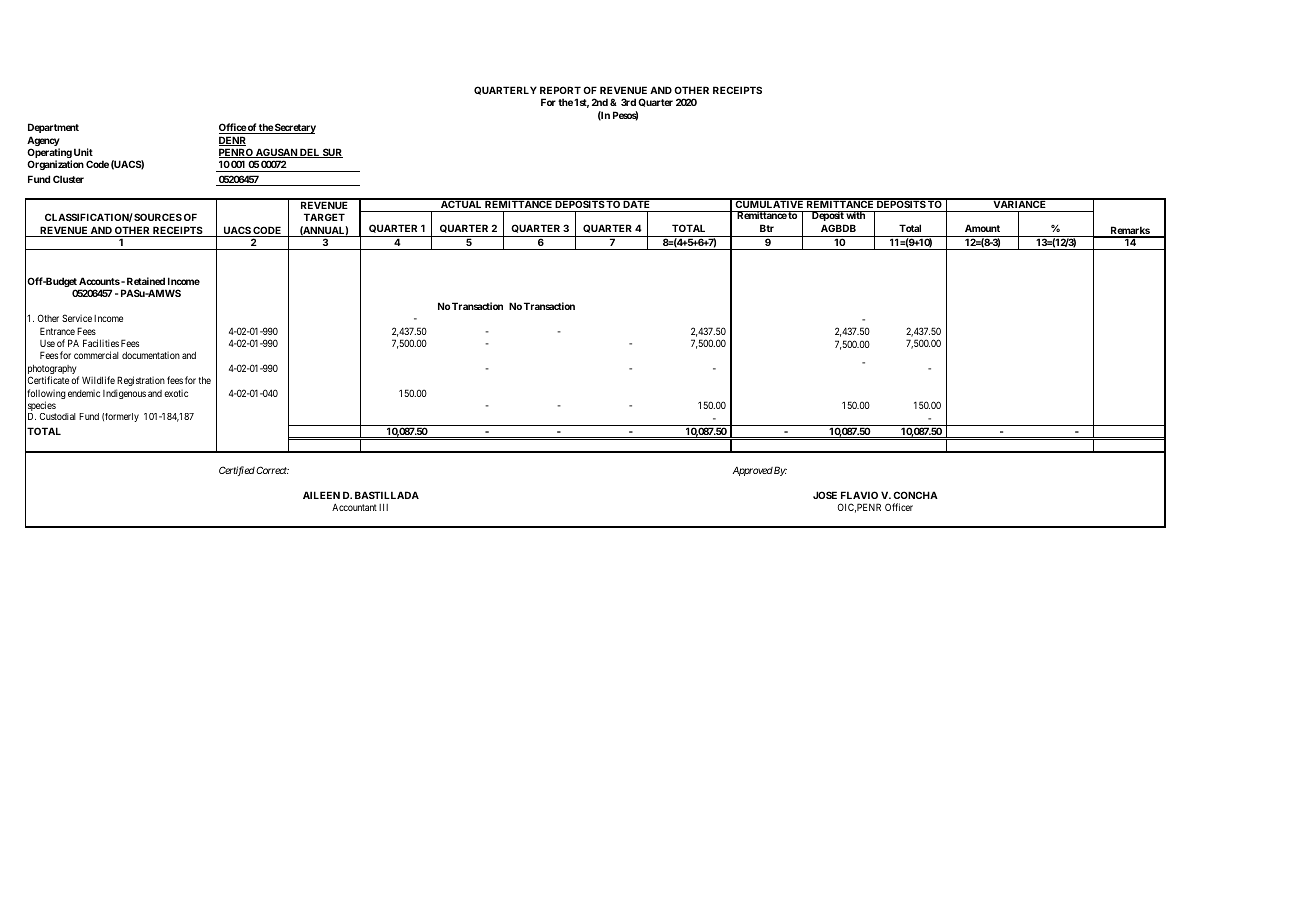  What do you see at coordinates (560, 90) in the image?
I see `REPORT` at bounding box center [560, 90].
